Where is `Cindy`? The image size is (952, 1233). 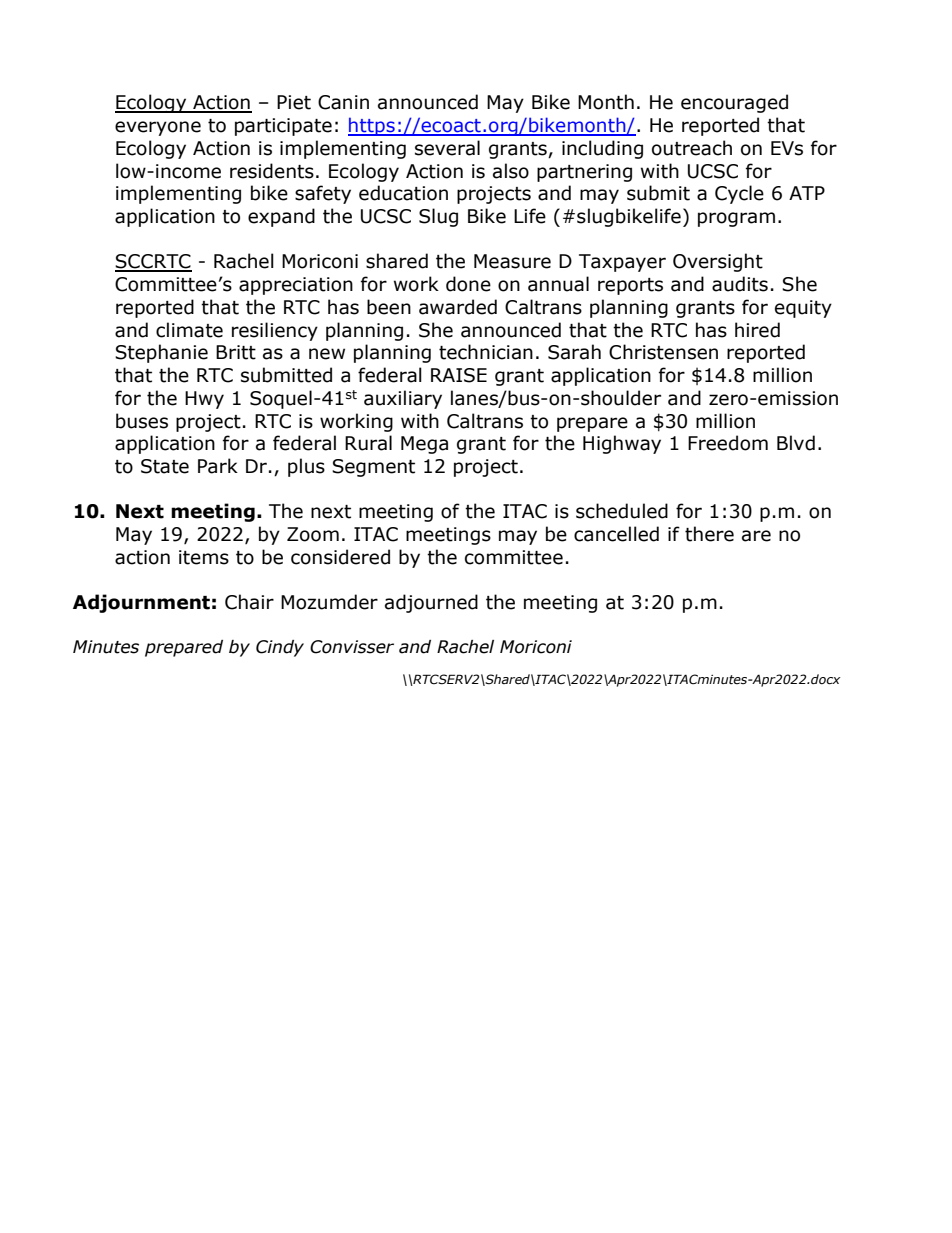
Cindy is located at coordinates (280, 648).
